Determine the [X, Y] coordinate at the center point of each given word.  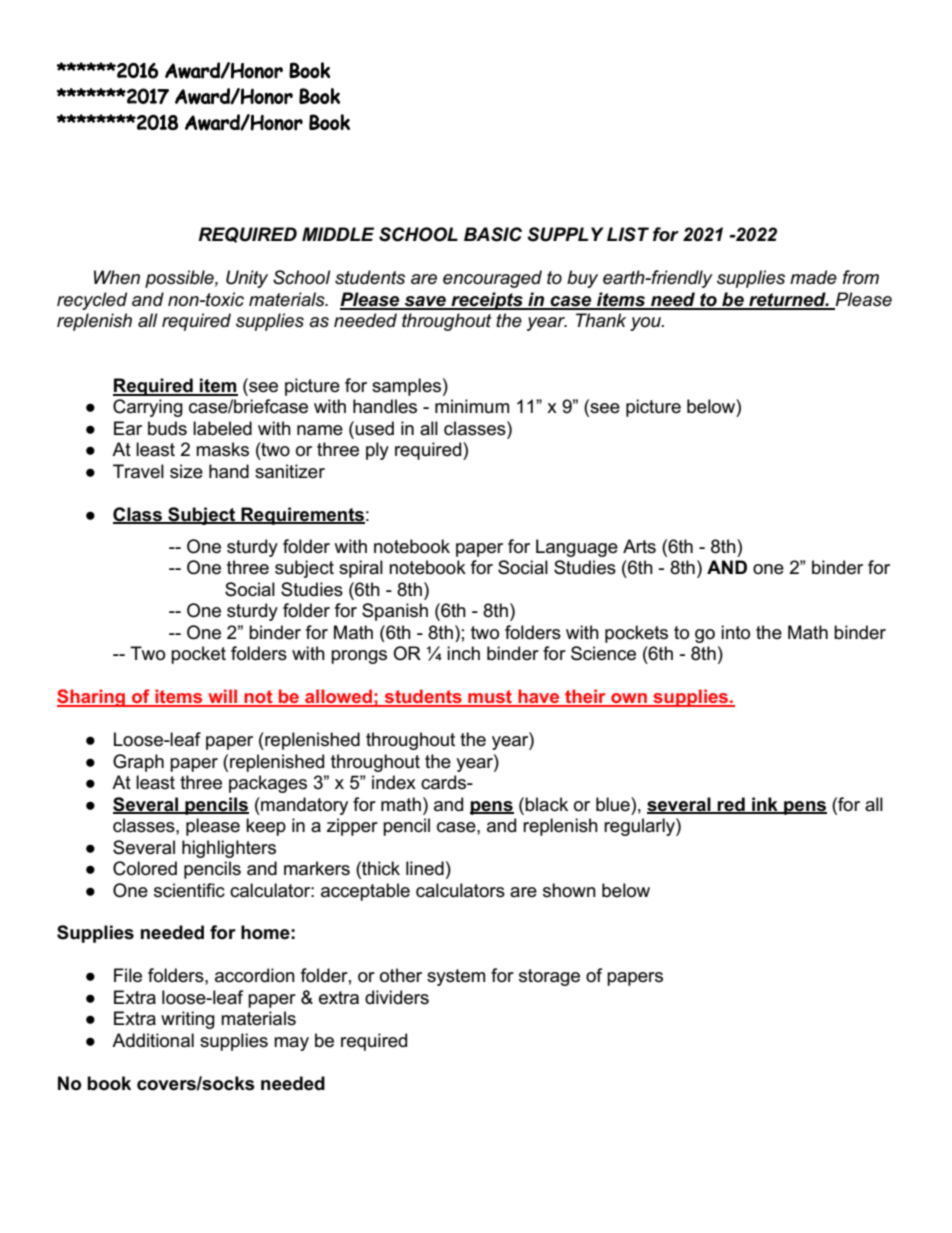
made [813, 277]
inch [463, 653]
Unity [247, 279]
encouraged [492, 279]
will [223, 697]
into [735, 632]
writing [188, 1020]
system [456, 977]
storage [549, 977]
